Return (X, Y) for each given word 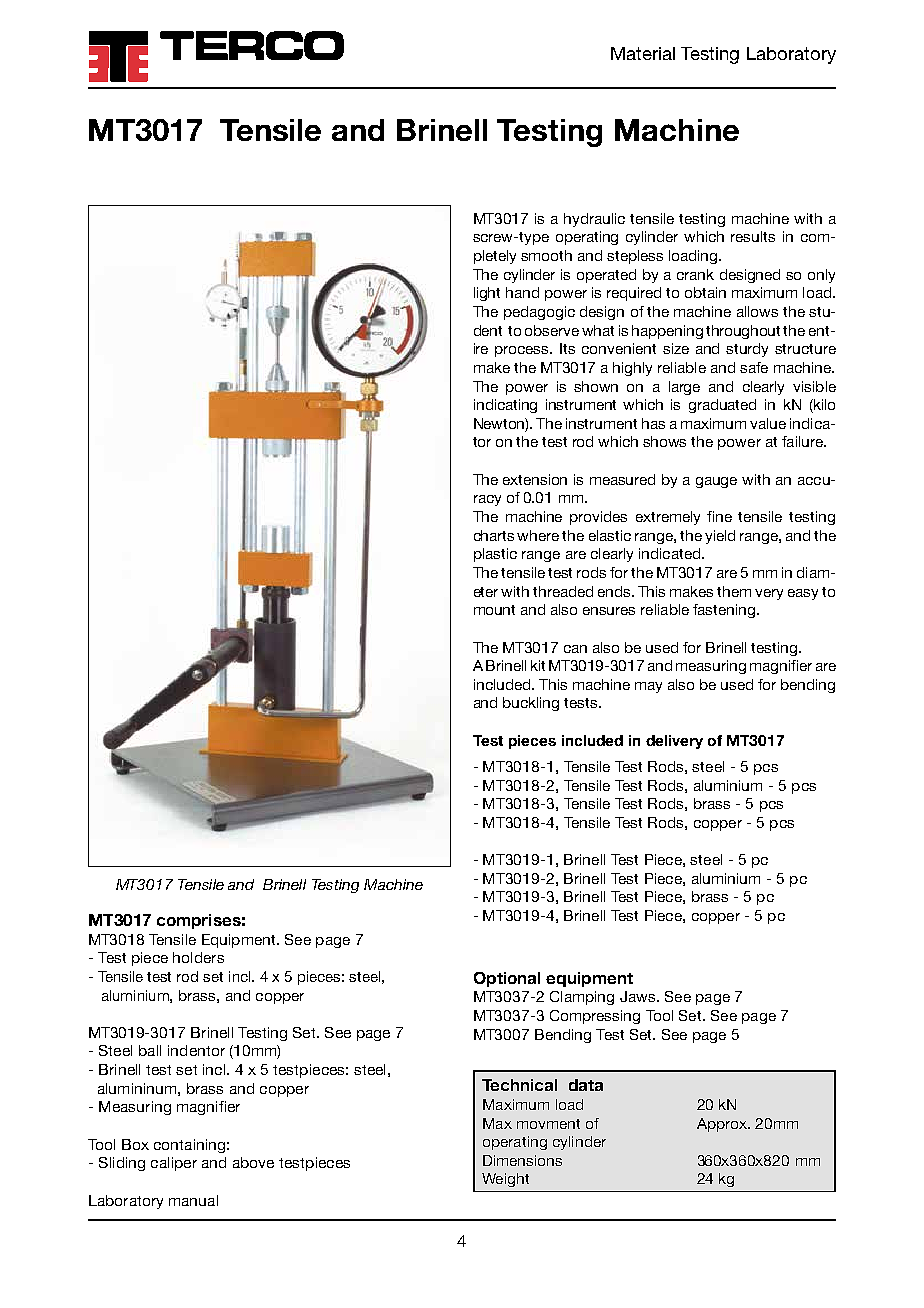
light (487, 294)
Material (643, 53)
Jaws (639, 996)
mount (494, 610)
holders (198, 957)
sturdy (747, 350)
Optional (507, 979)
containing (189, 1146)
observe (552, 330)
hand (522, 292)
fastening (724, 611)
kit (538, 665)
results (753, 236)
